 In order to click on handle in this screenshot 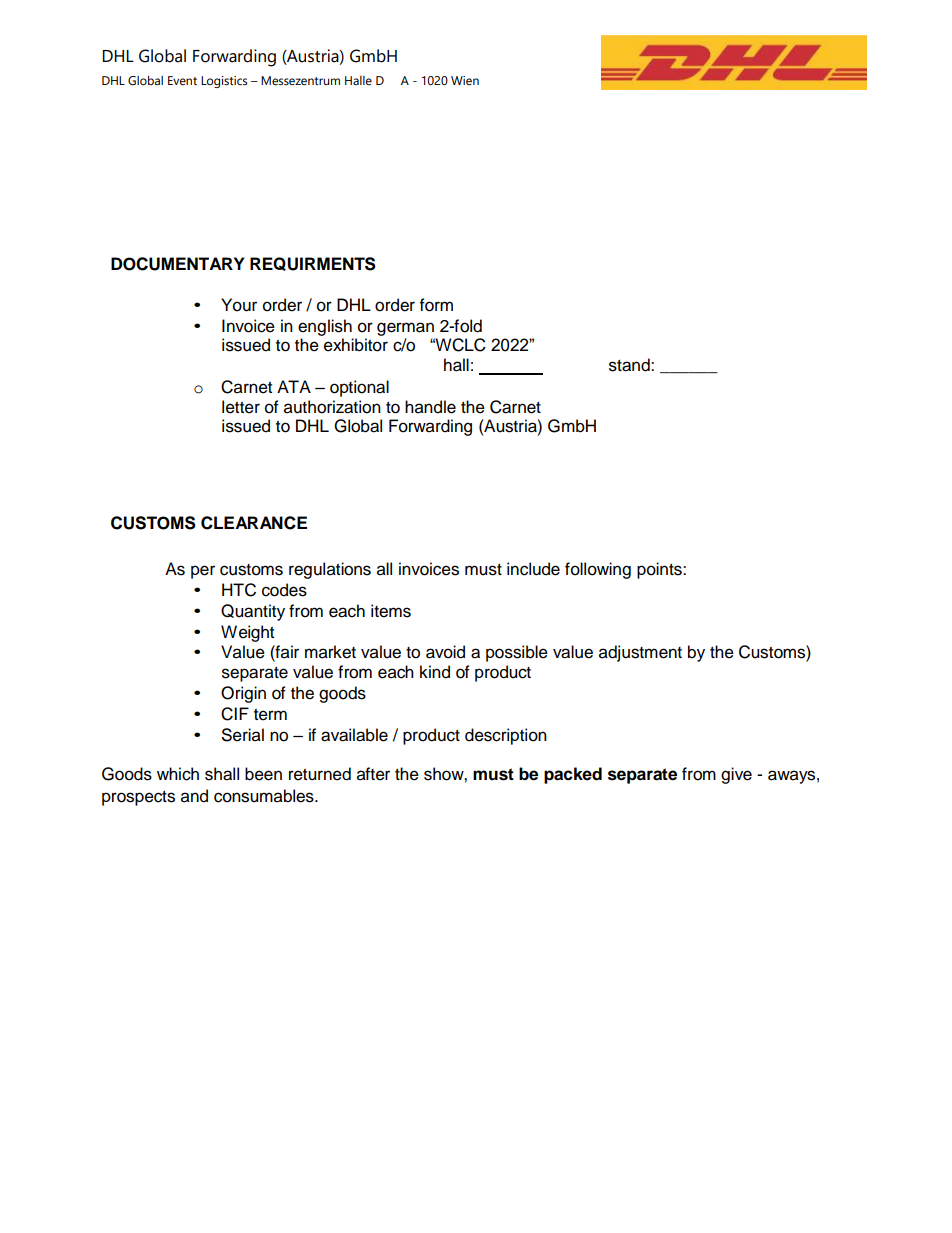, I will do `click(430, 407)`.
